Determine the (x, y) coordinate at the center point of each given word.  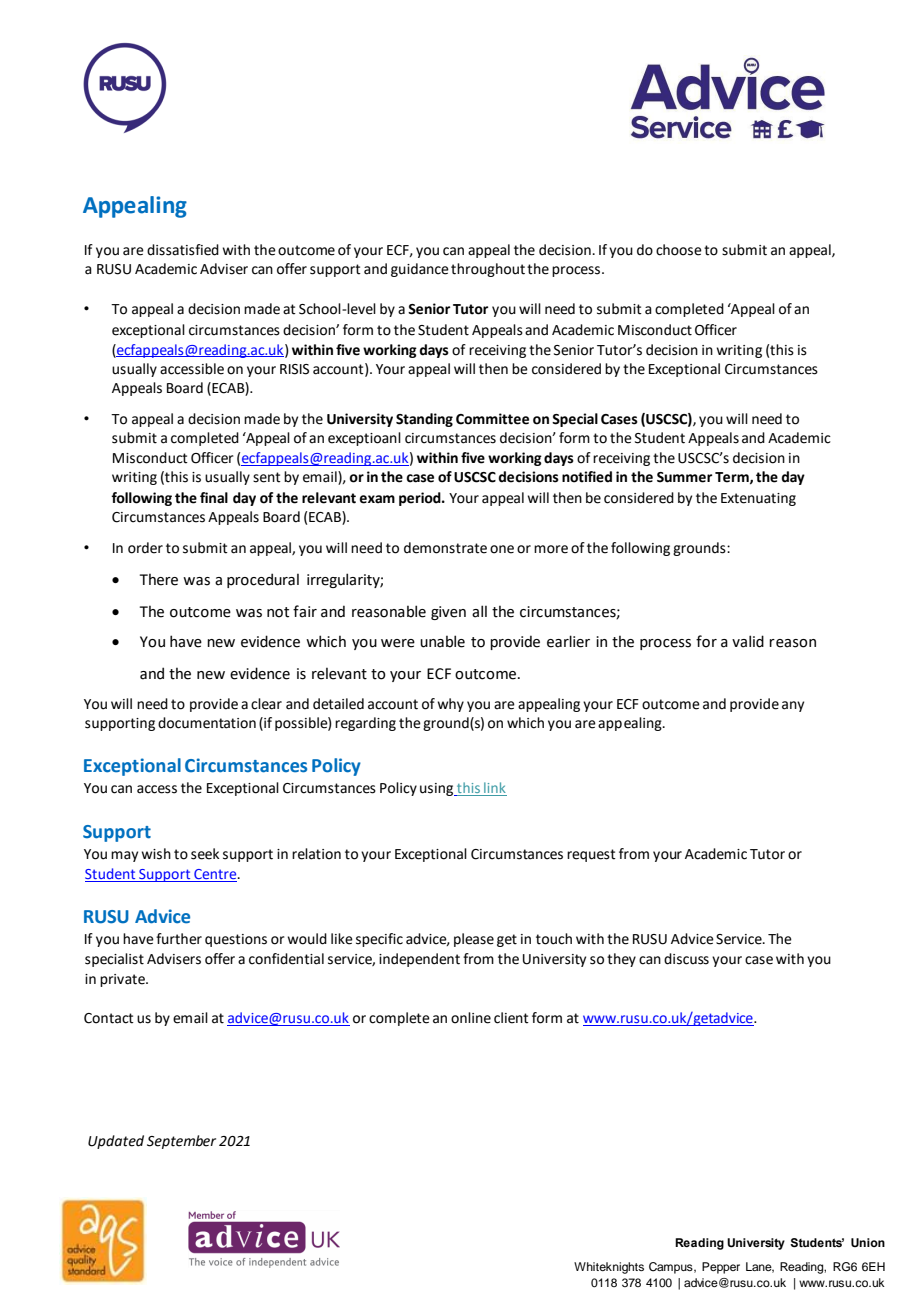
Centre (216, 874)
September (181, 1142)
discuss (686, 959)
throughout (488, 270)
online (471, 1018)
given (448, 613)
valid (748, 641)
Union (868, 1242)
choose (679, 250)
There (159, 579)
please (474, 940)
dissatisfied (183, 250)
